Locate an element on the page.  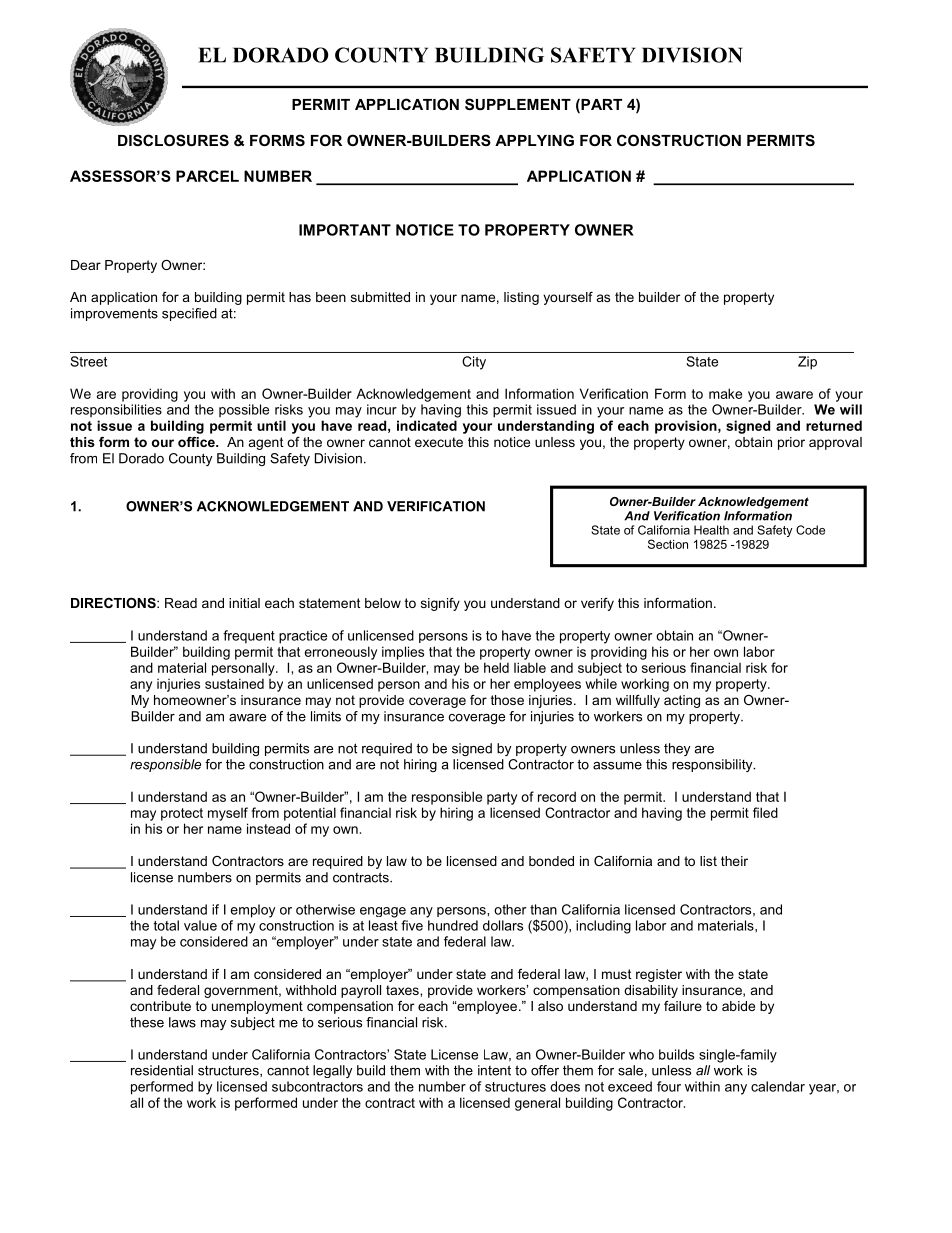
four is located at coordinates (669, 1086).
